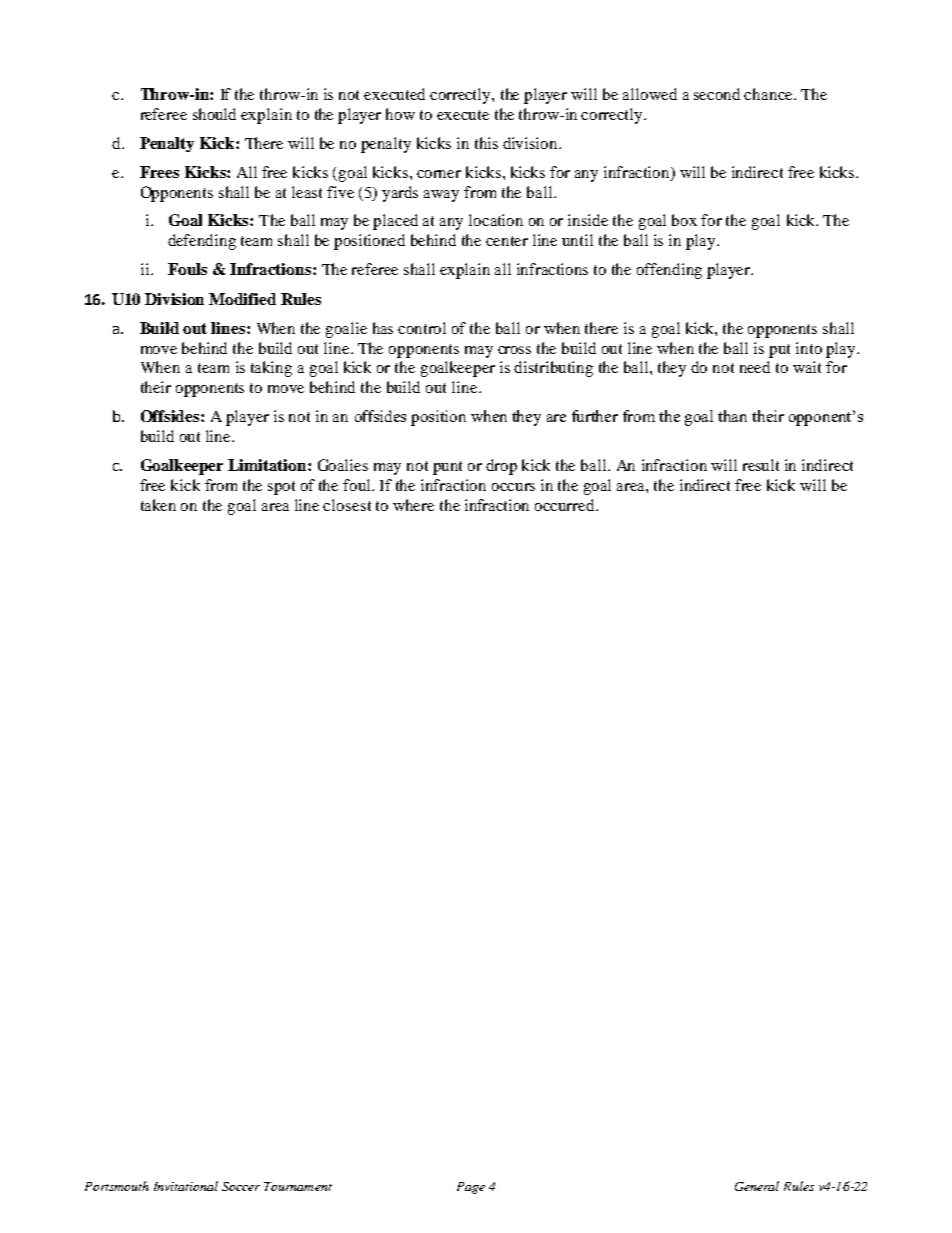 The image size is (952, 1233). Describe the element at coordinates (717, 94) in the screenshot. I see `second` at that location.
